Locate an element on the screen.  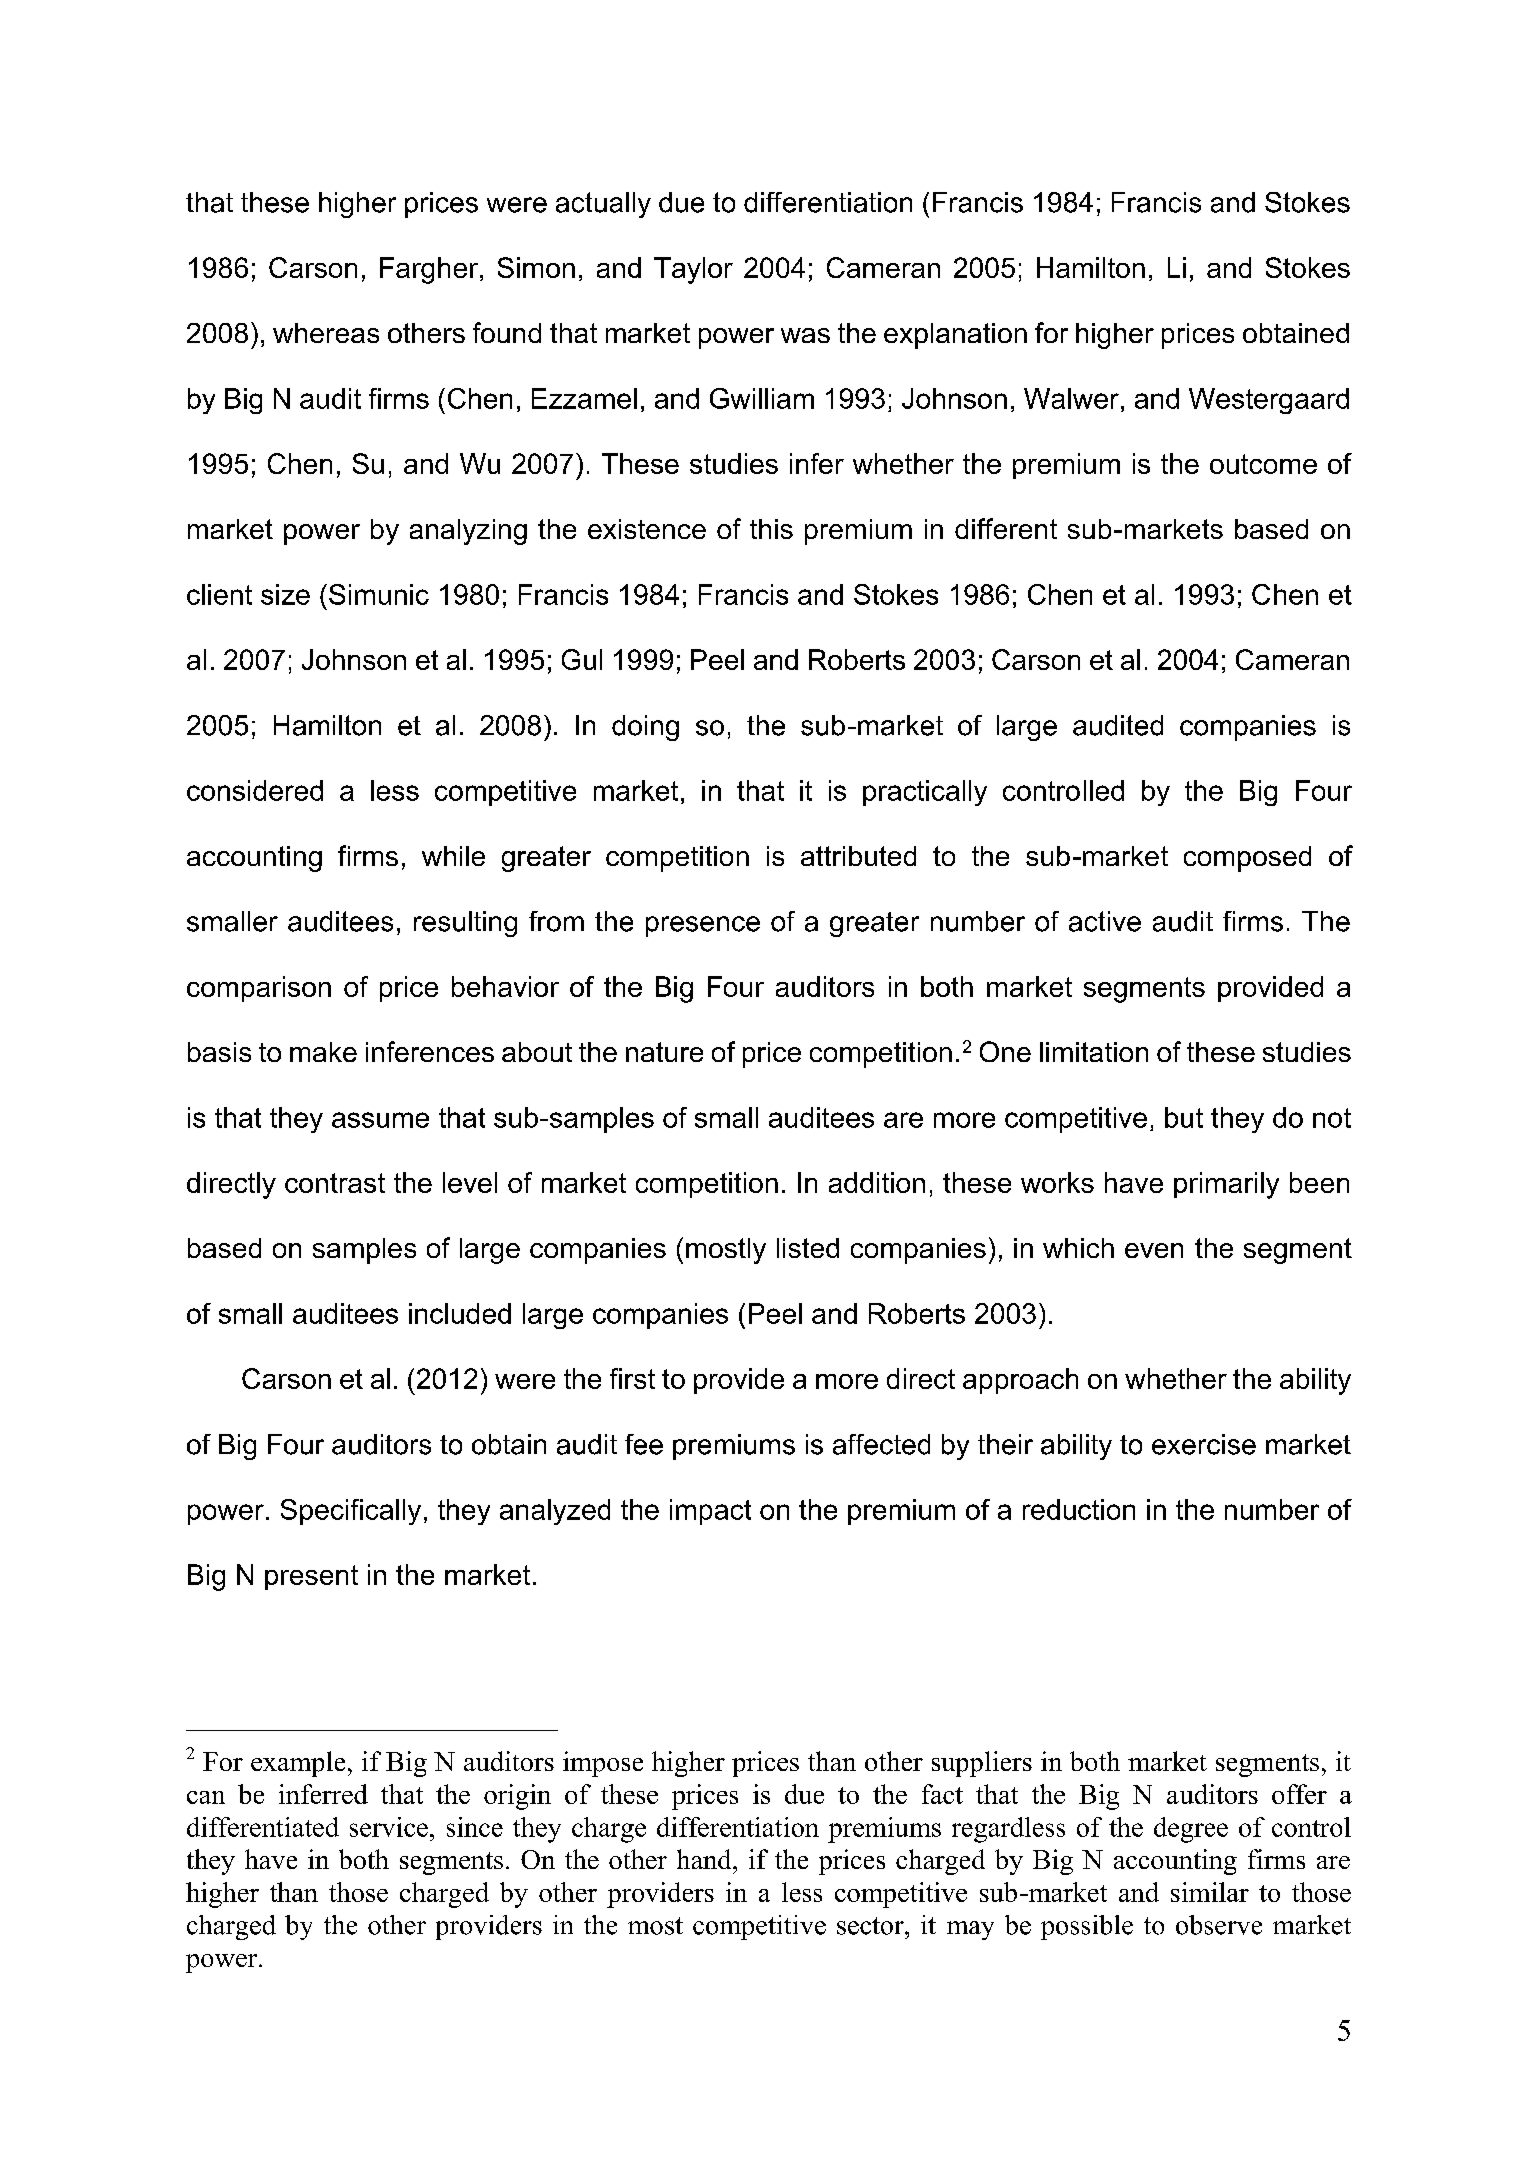
make is located at coordinates (323, 1052).
